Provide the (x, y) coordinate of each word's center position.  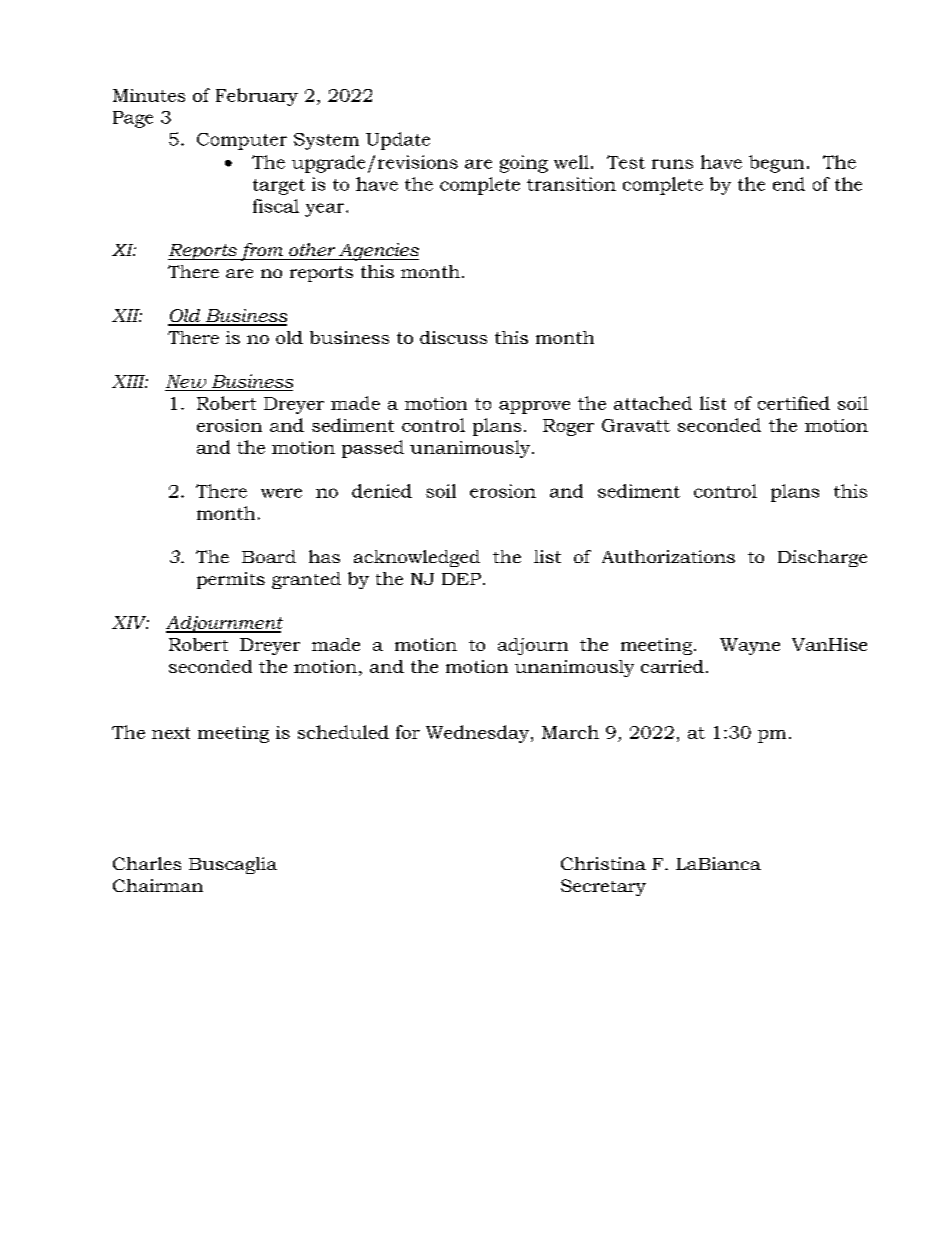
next (171, 733)
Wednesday (479, 734)
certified (794, 403)
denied (382, 491)
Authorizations (668, 556)
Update (398, 141)
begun (776, 164)
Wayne (750, 646)
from (262, 252)
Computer (242, 141)
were (281, 493)
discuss (453, 337)
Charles (147, 863)
